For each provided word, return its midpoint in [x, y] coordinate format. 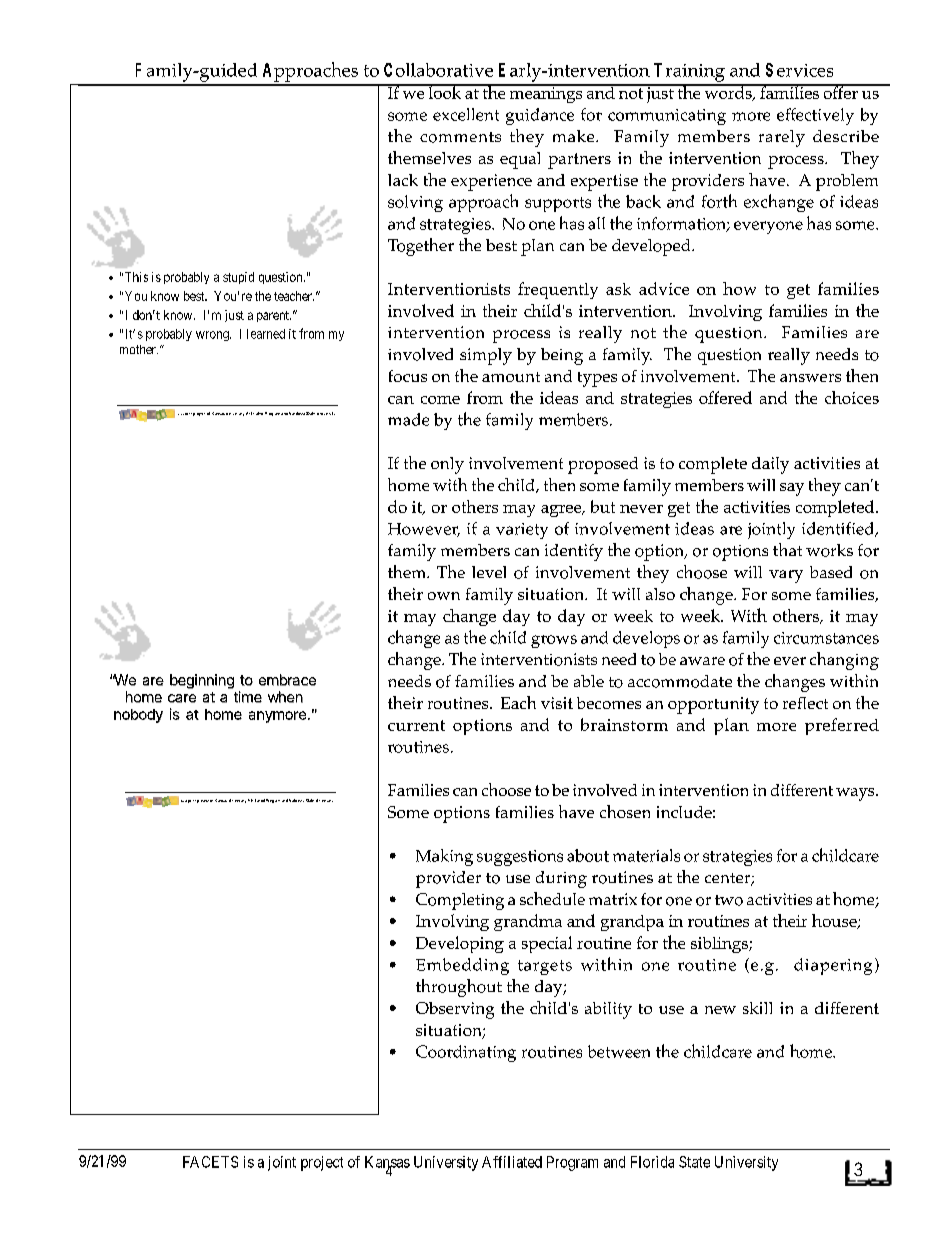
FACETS [210, 1162]
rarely [782, 138]
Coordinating [466, 1053]
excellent [466, 114]
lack [403, 180]
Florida [652, 1162]
